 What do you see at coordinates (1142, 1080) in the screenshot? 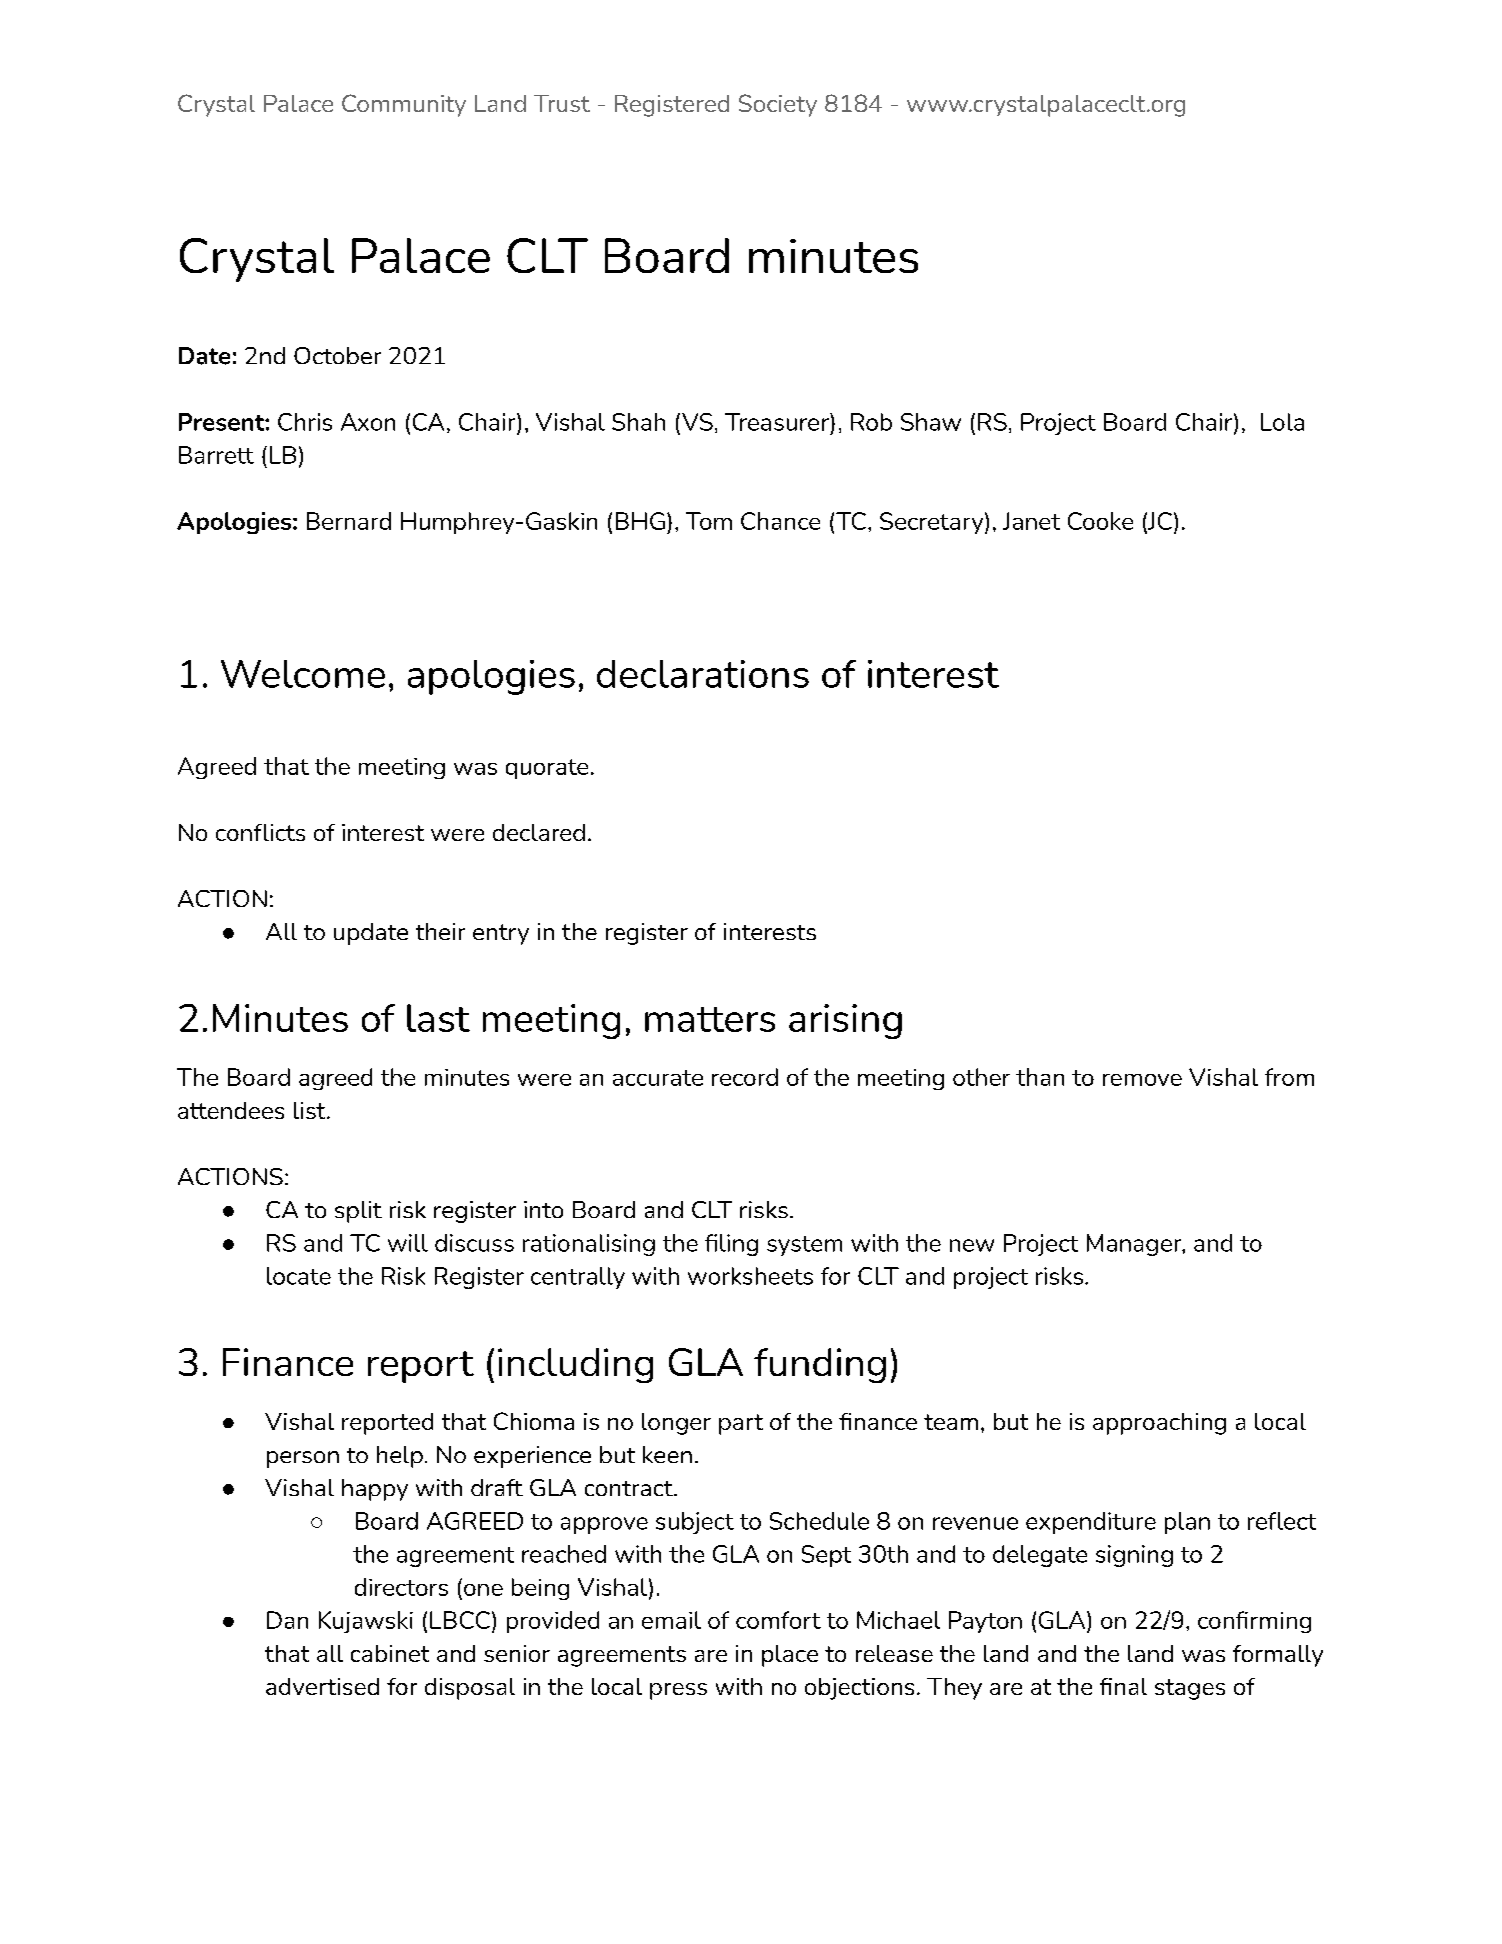
I see `remove` at bounding box center [1142, 1080].
